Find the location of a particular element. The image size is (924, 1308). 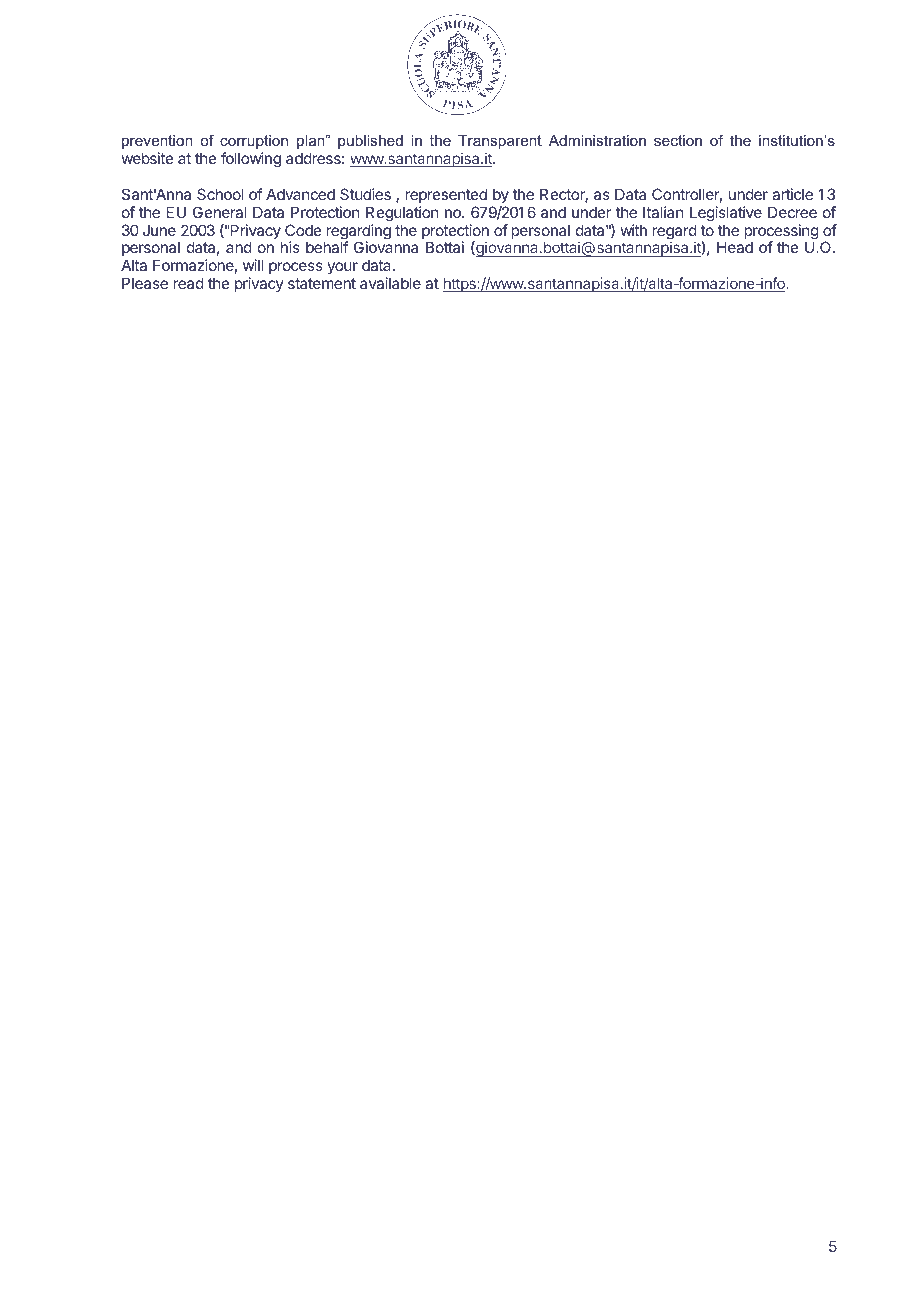

read is located at coordinates (188, 283).
